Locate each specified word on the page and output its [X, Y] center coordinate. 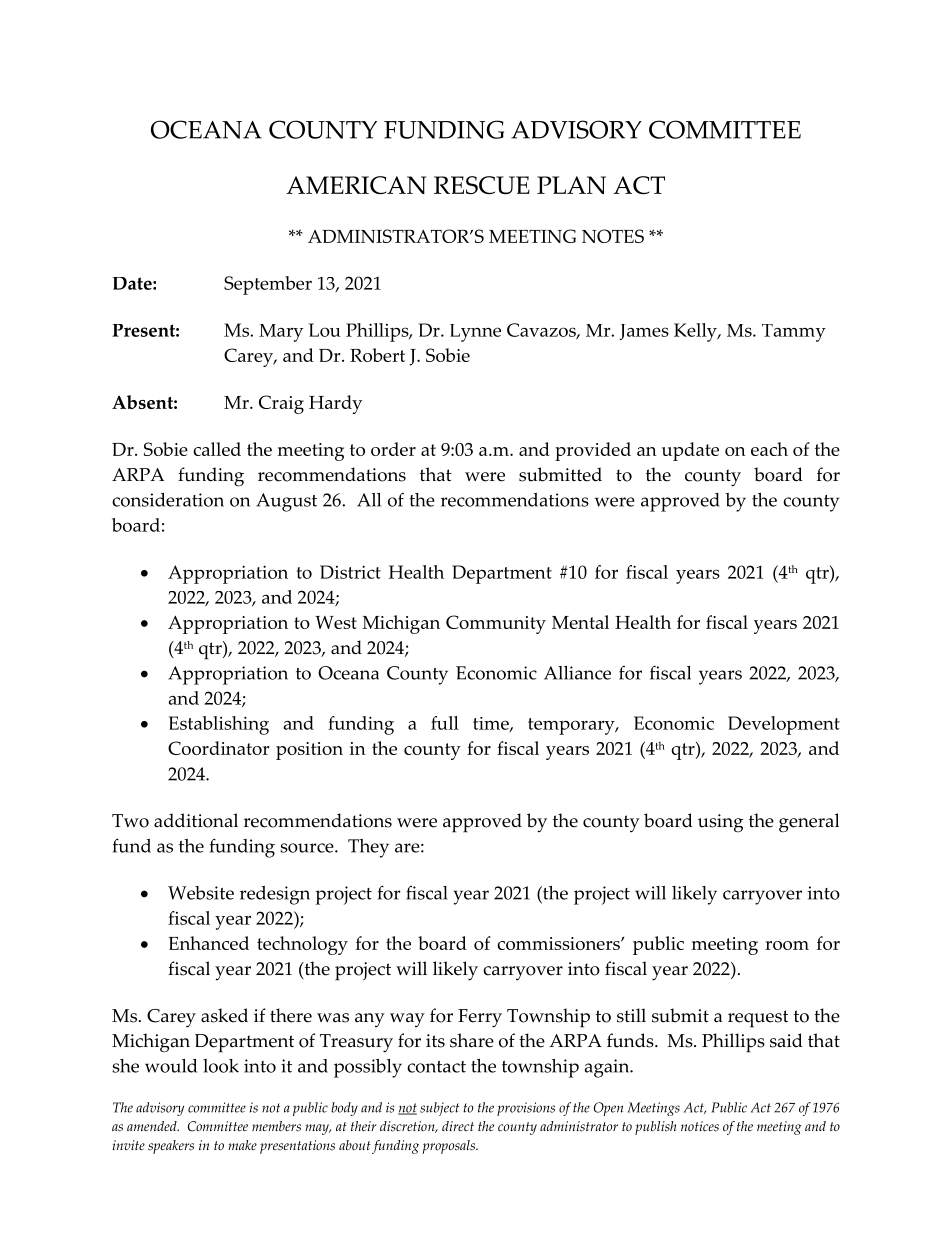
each [769, 449]
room [787, 945]
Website [201, 893]
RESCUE [482, 185]
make [242, 1145]
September [268, 285]
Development [784, 725]
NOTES [613, 236]
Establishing [219, 725]
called [217, 449]
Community [496, 624]
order [393, 449]
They [368, 848]
